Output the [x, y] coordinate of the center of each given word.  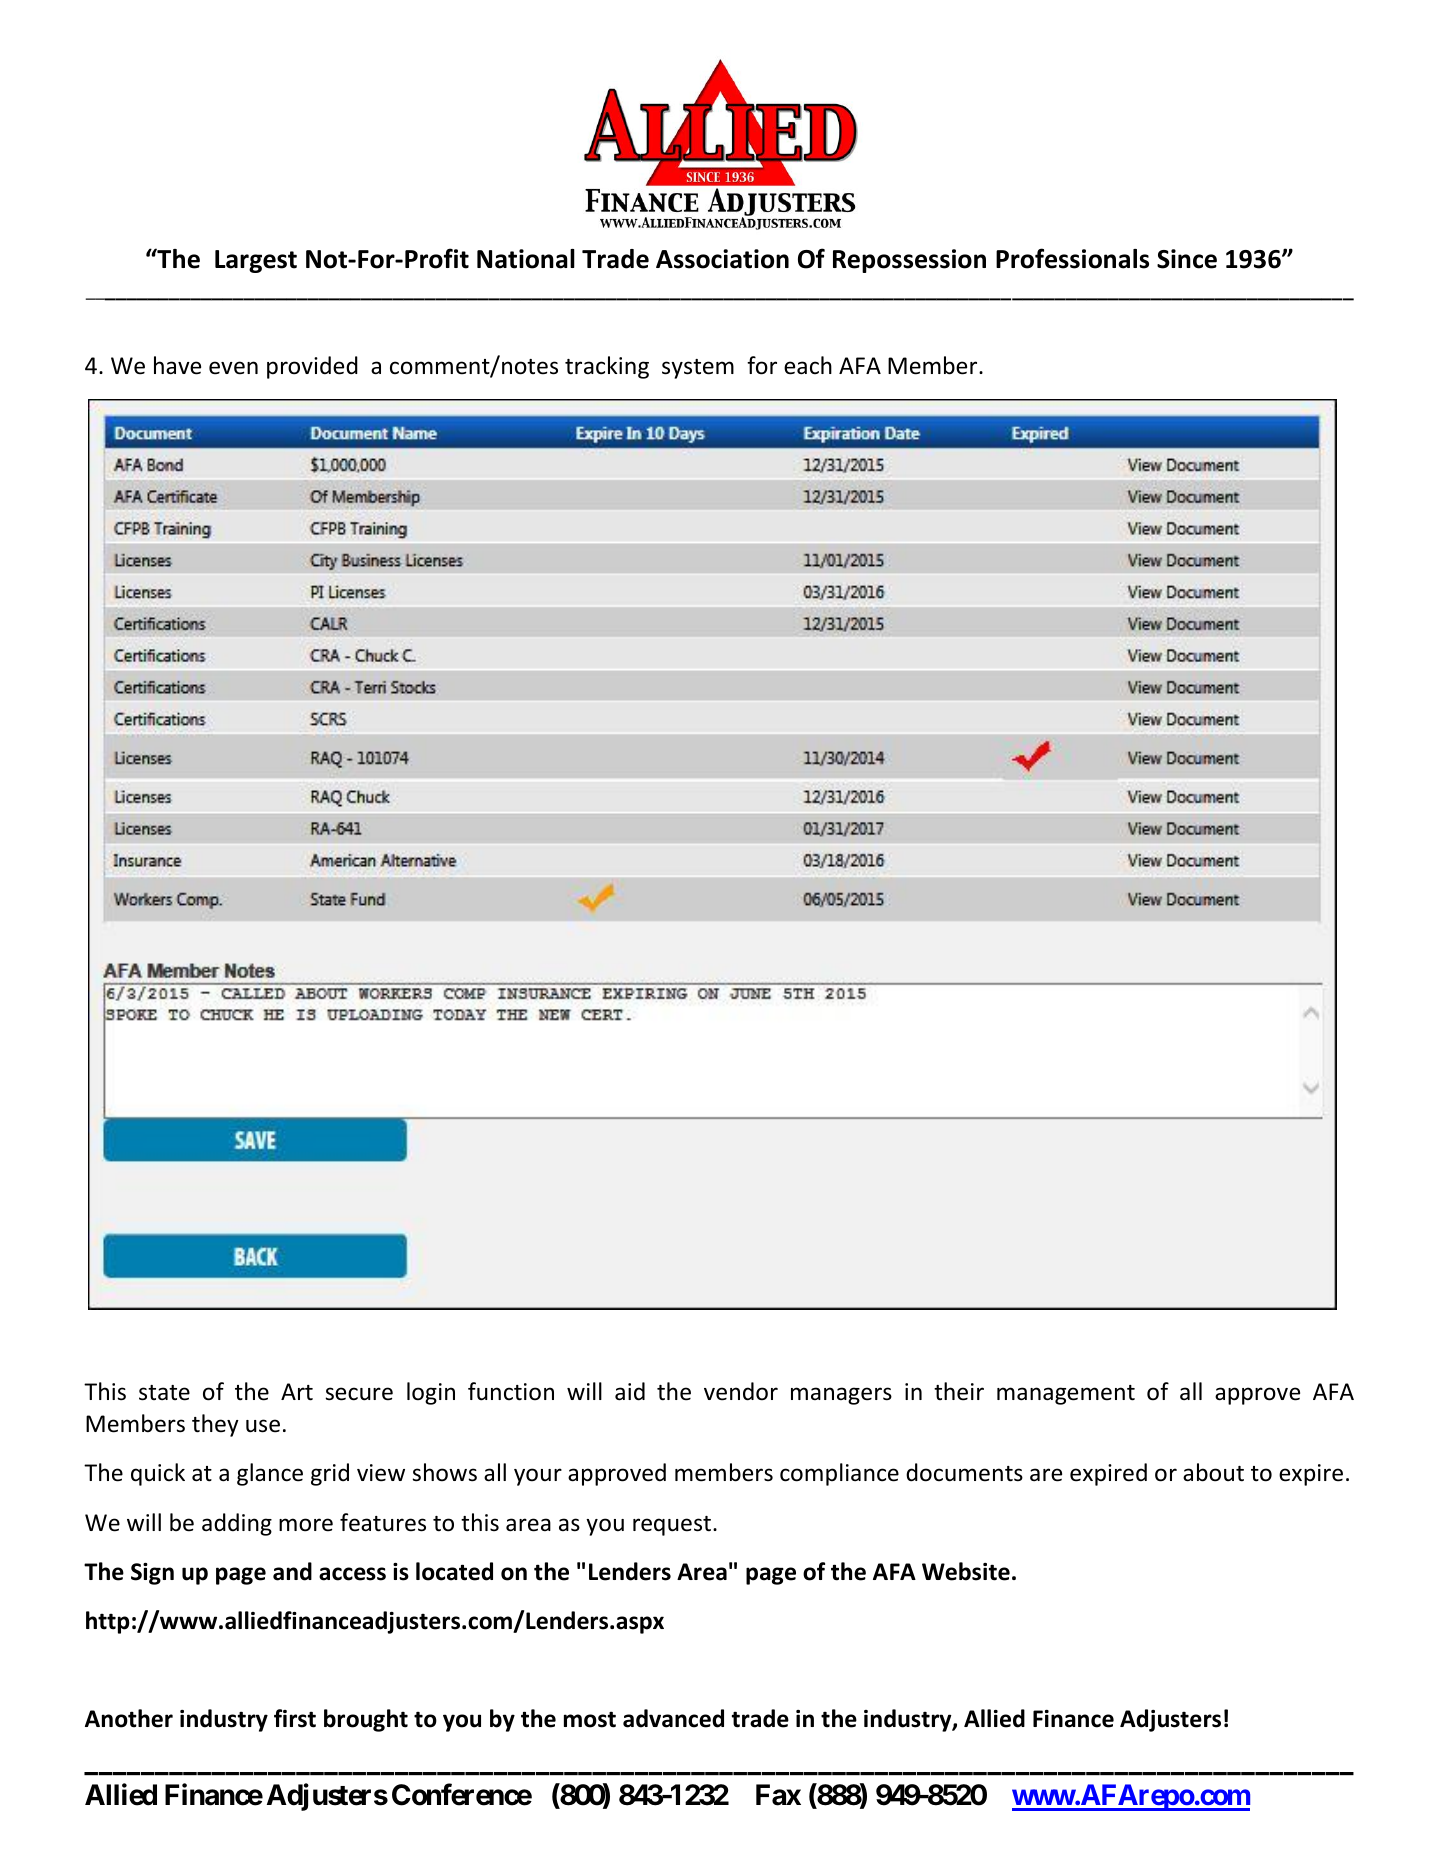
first [295, 1718]
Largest [256, 261]
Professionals [1072, 258]
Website [966, 1571]
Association [722, 259]
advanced [673, 1718]
